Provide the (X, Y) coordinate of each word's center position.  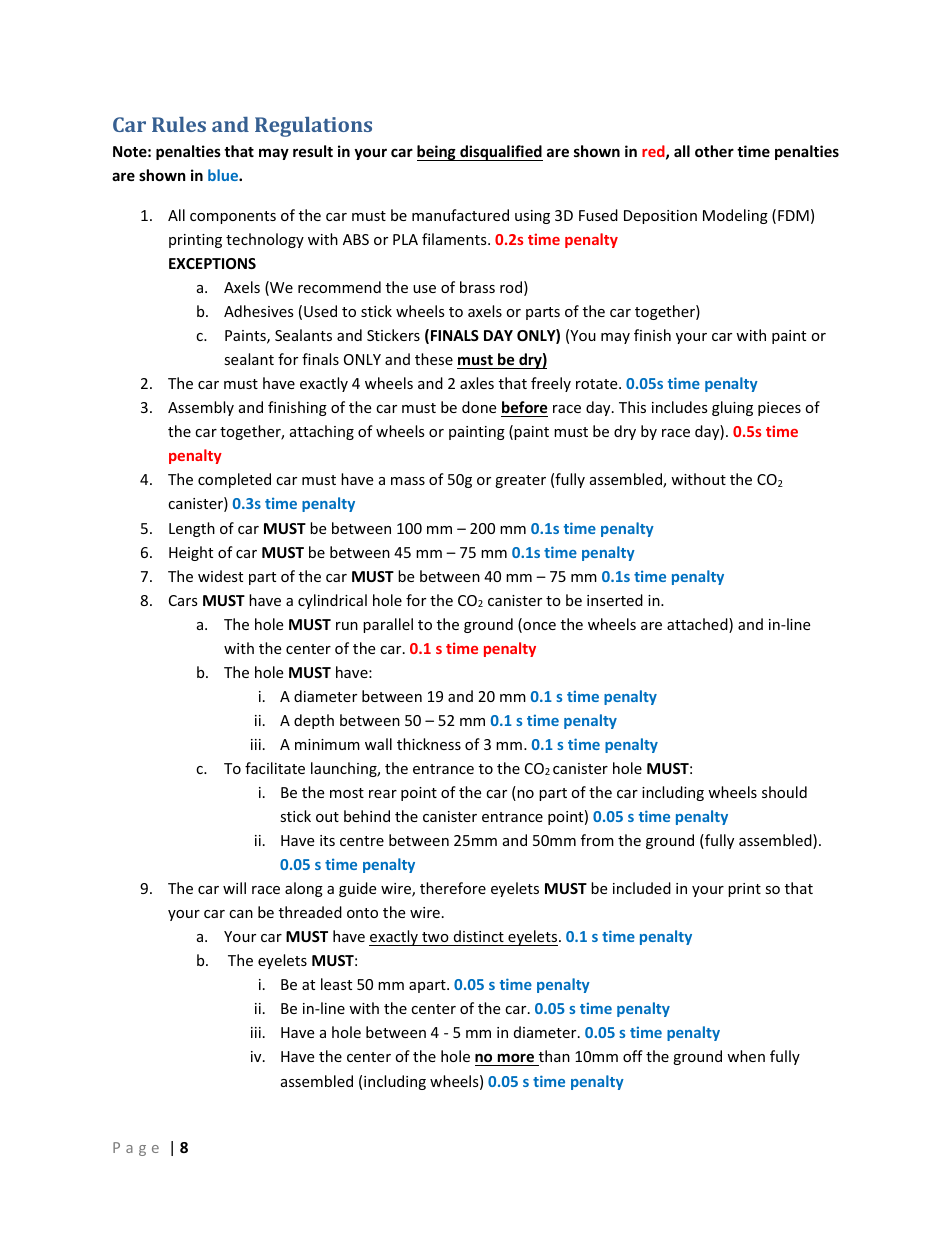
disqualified (500, 153)
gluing (732, 408)
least (336, 984)
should (784, 792)
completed (234, 480)
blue (224, 175)
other (714, 151)
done (479, 407)
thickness (429, 744)
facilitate (275, 768)
